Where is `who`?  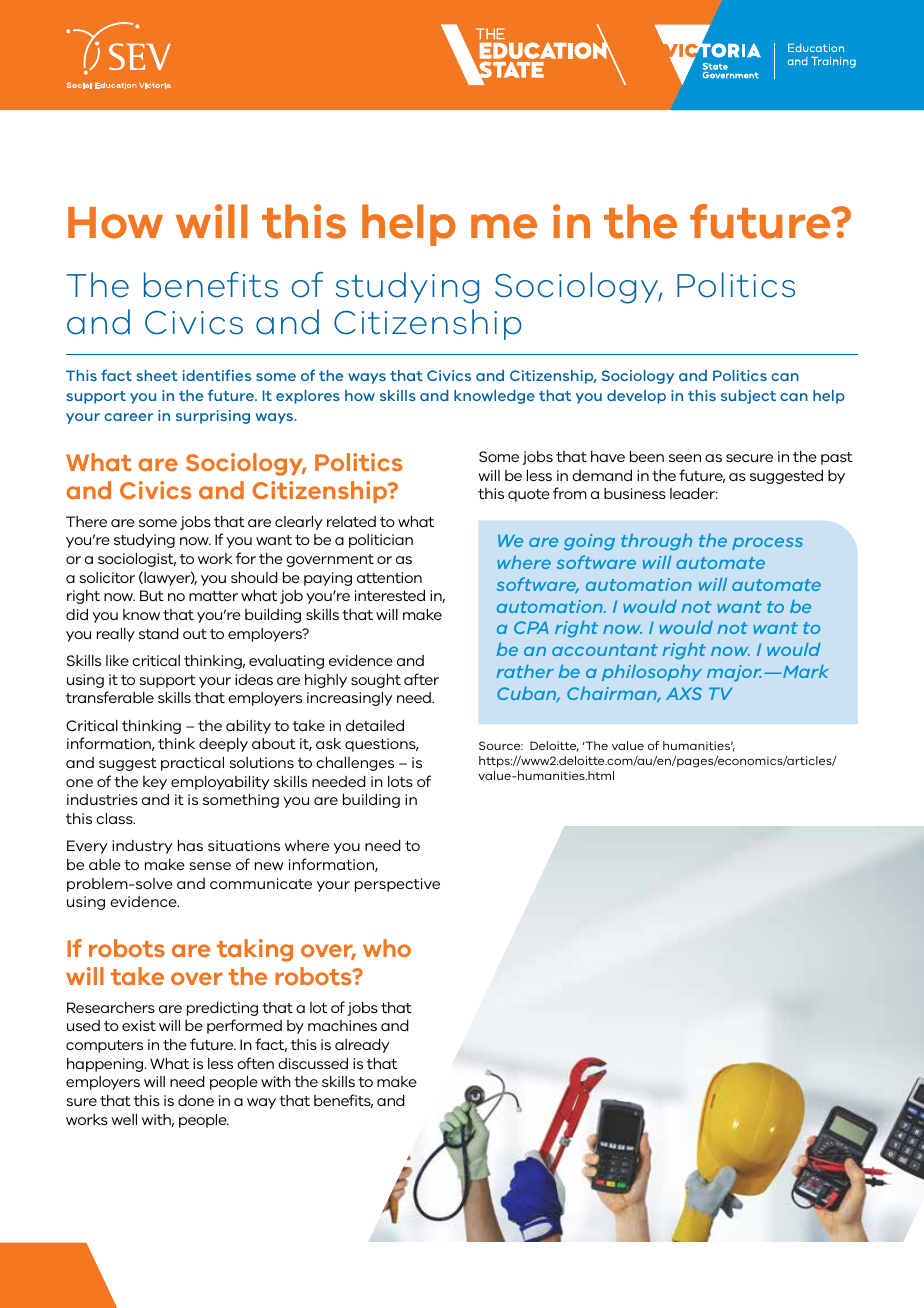
who is located at coordinates (387, 948).
